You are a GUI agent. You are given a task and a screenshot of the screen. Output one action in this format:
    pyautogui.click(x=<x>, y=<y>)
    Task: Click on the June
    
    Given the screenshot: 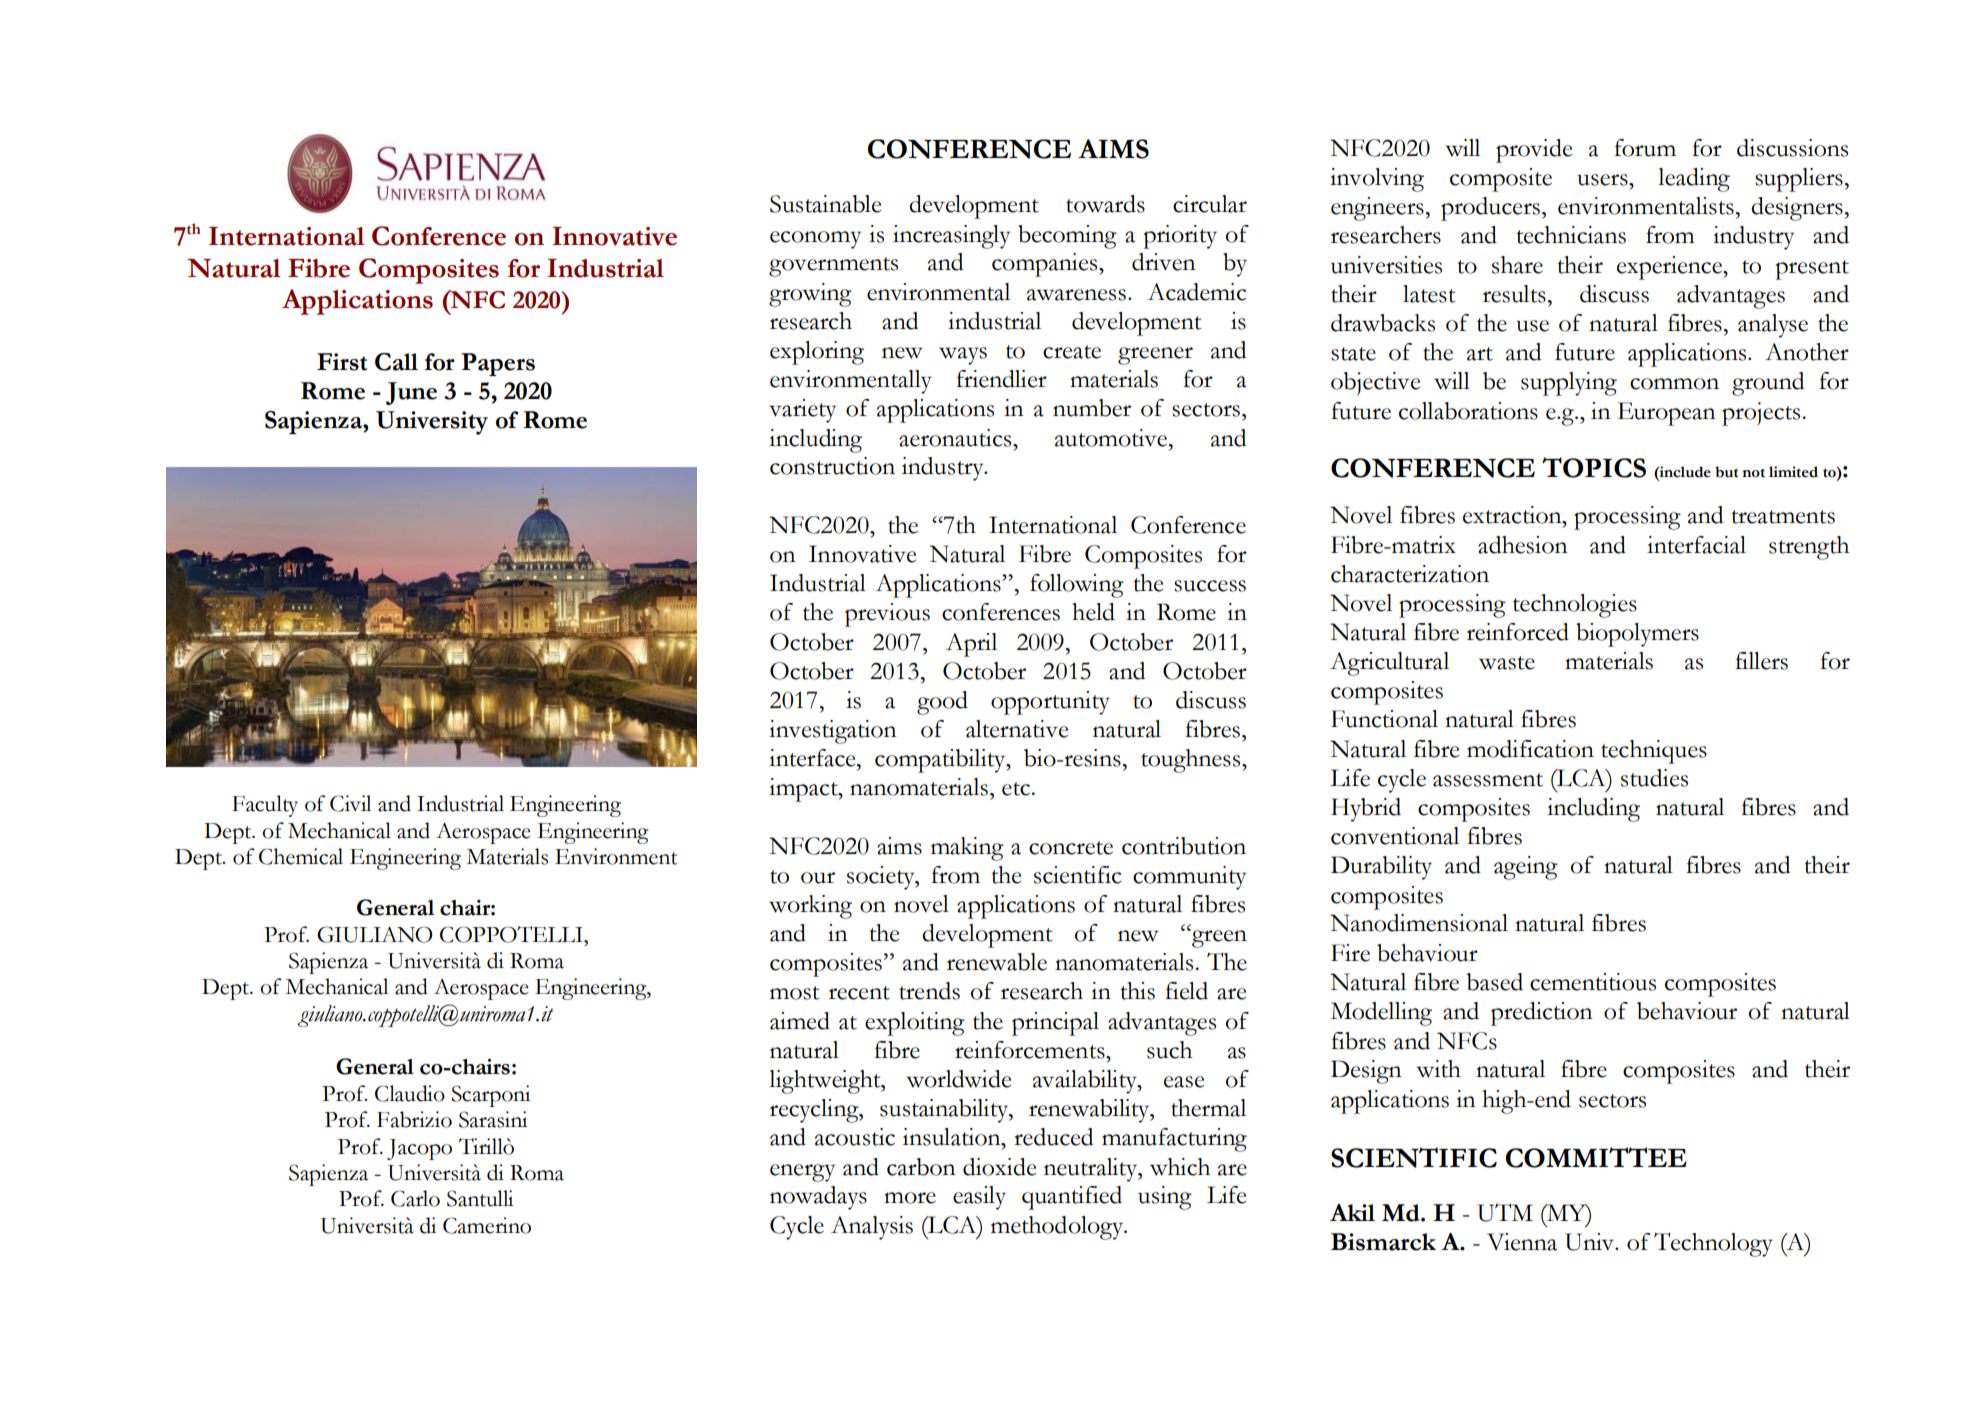 What is the action you would take?
    pyautogui.click(x=411, y=393)
